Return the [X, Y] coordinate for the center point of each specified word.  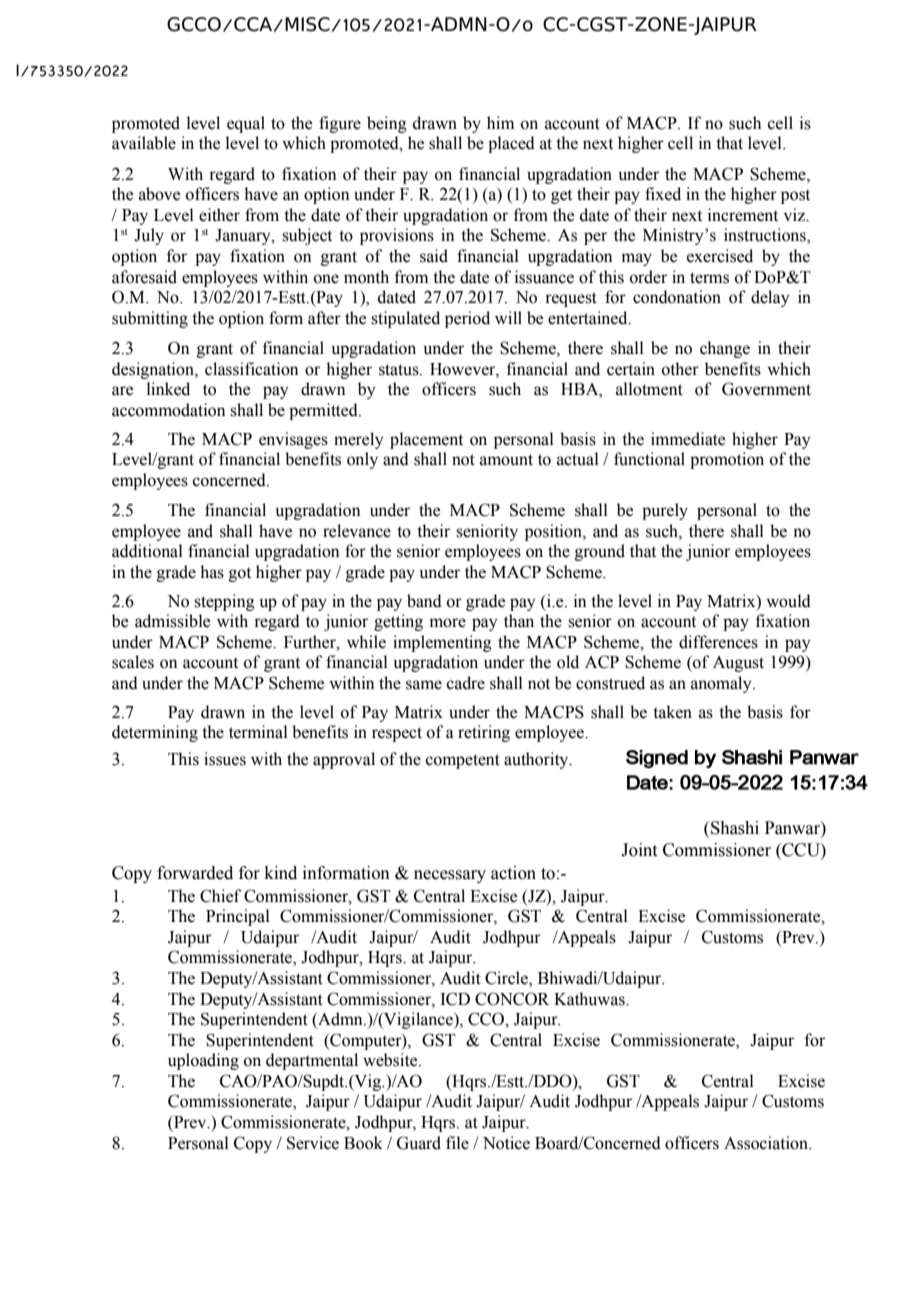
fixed [663, 194]
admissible [172, 621]
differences [718, 642]
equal [246, 124]
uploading [203, 1061]
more [448, 623]
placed [511, 144]
